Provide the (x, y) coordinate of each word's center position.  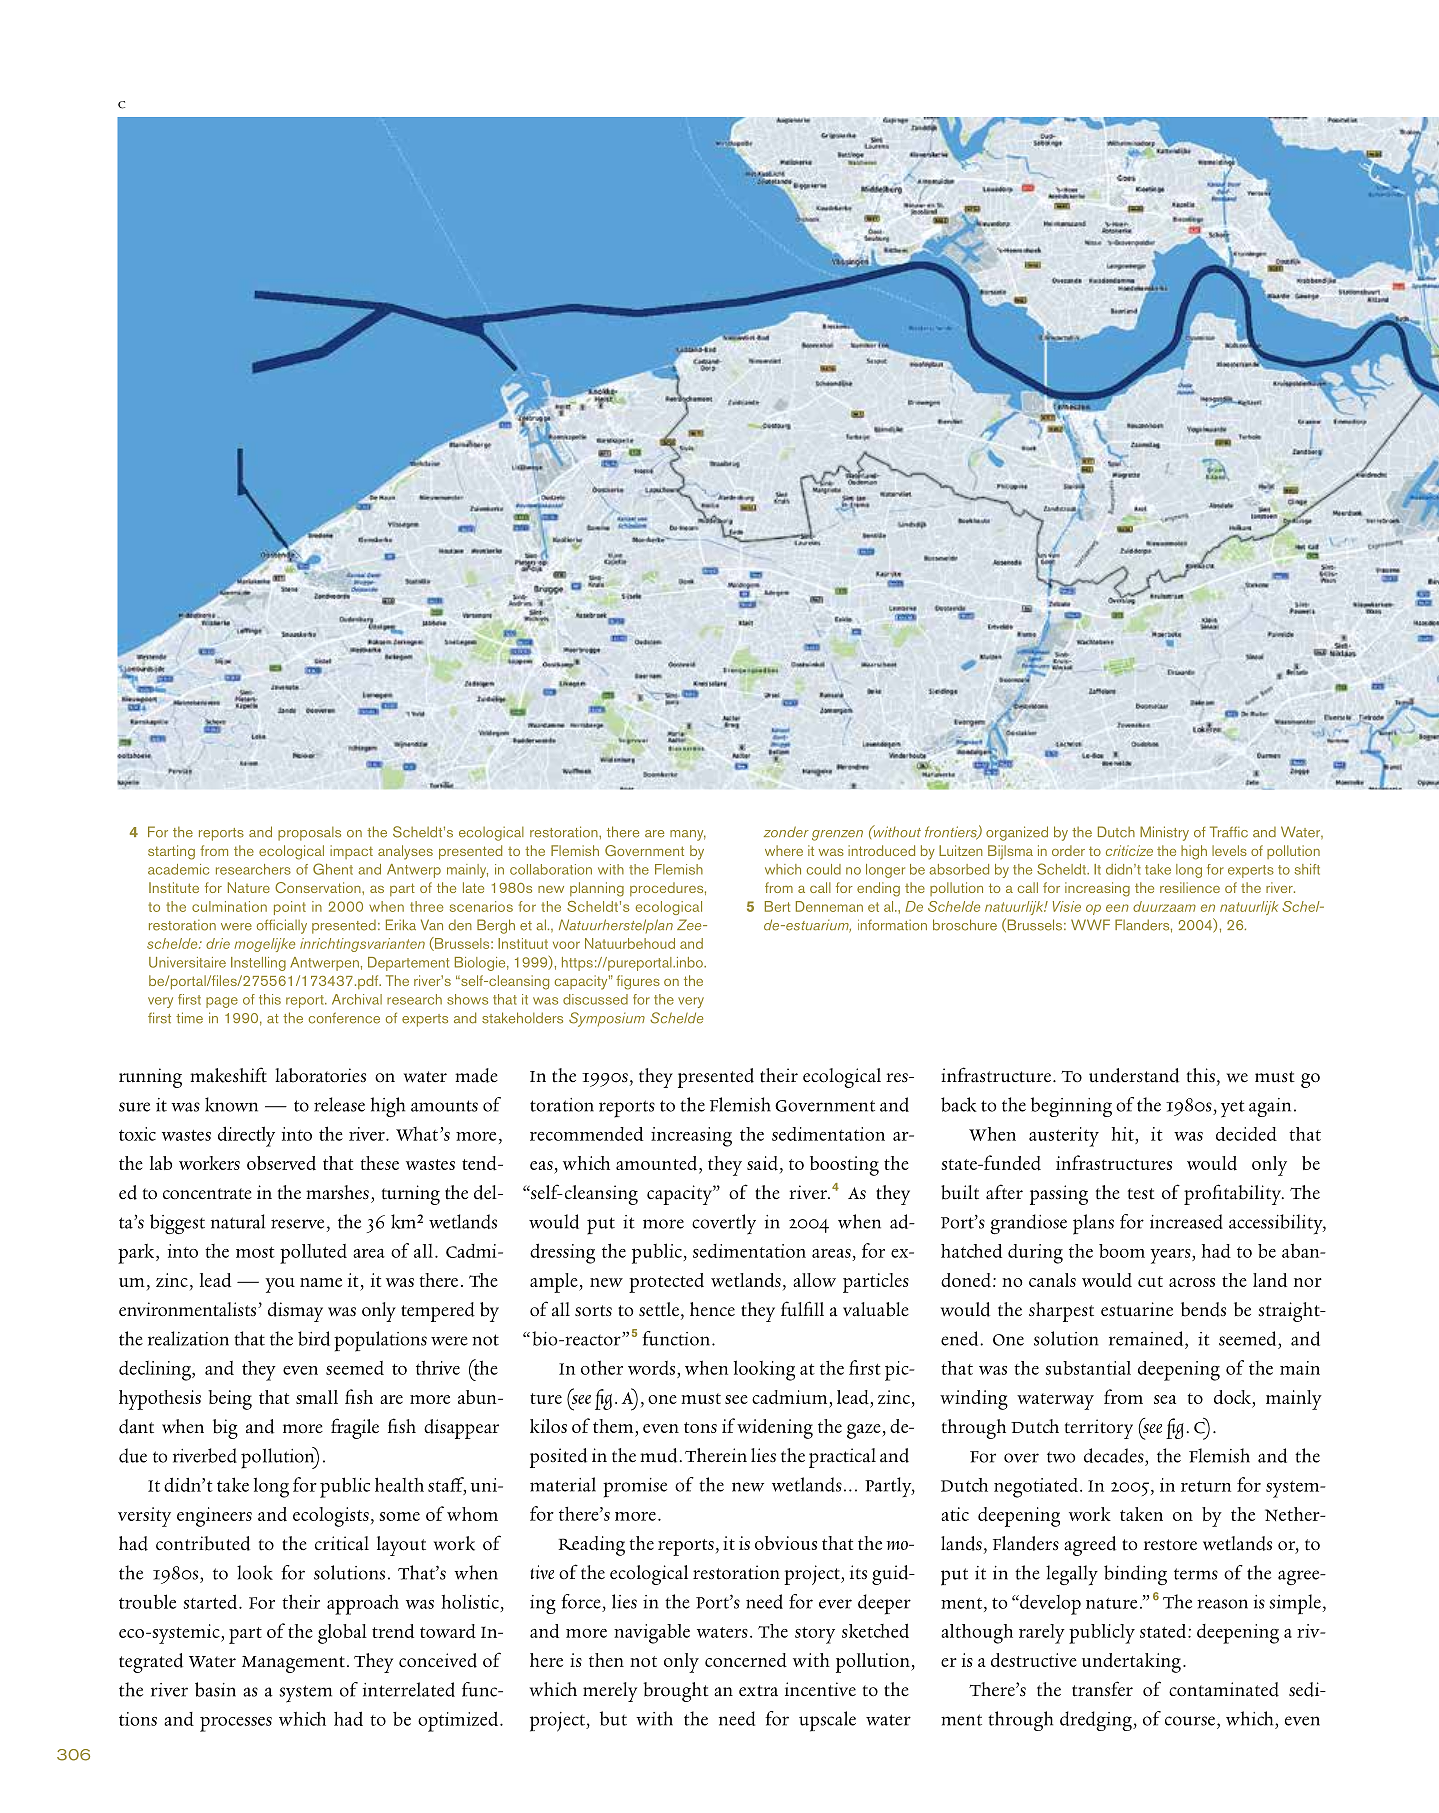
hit (1124, 1135)
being (230, 1400)
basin (215, 1689)
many (688, 835)
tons (700, 1427)
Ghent (333, 869)
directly (246, 1136)
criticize (1129, 850)
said (762, 1163)
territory (1099, 1429)
